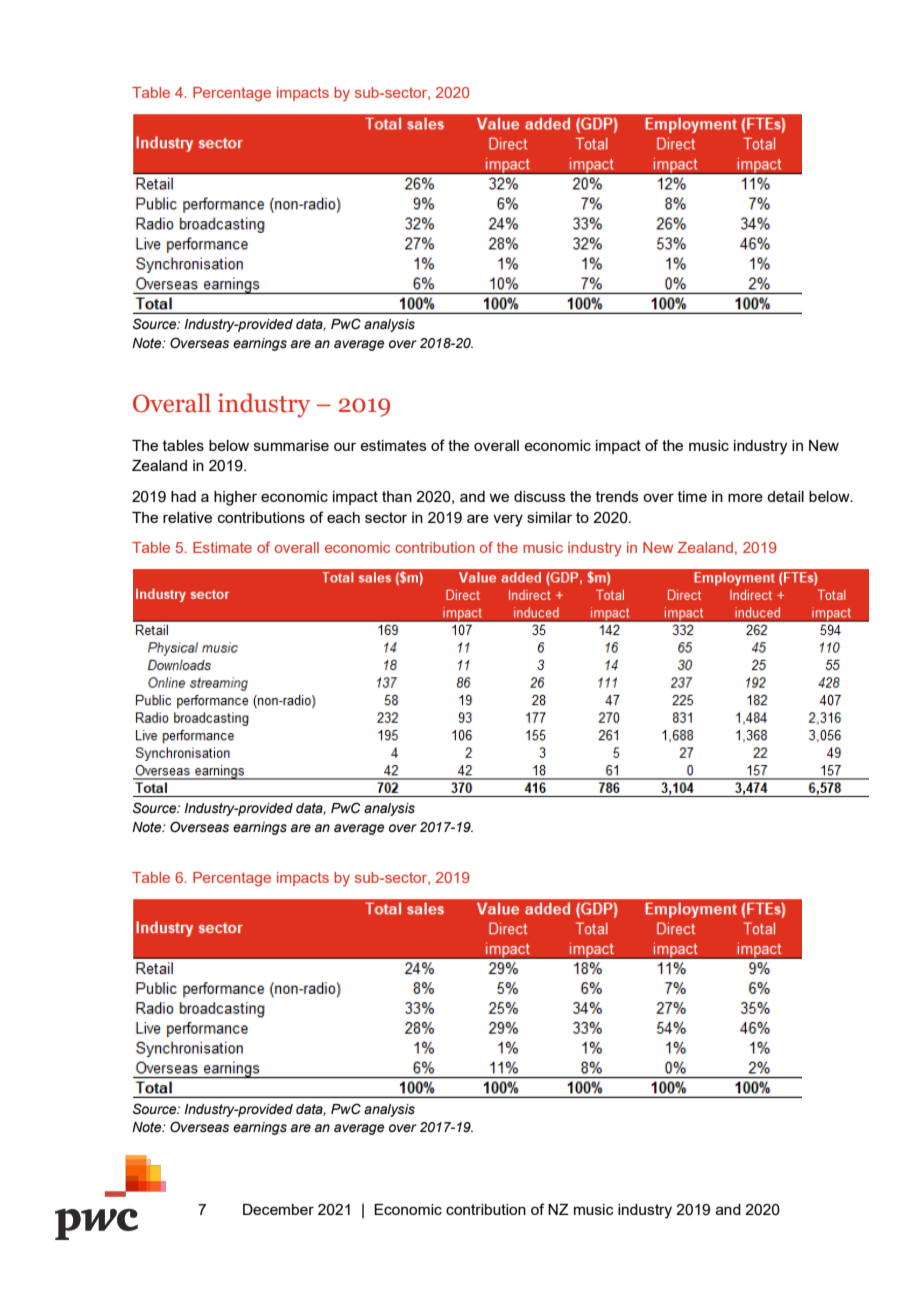  Describe the element at coordinates (187, 517) in the page. I see `relative` at that location.
